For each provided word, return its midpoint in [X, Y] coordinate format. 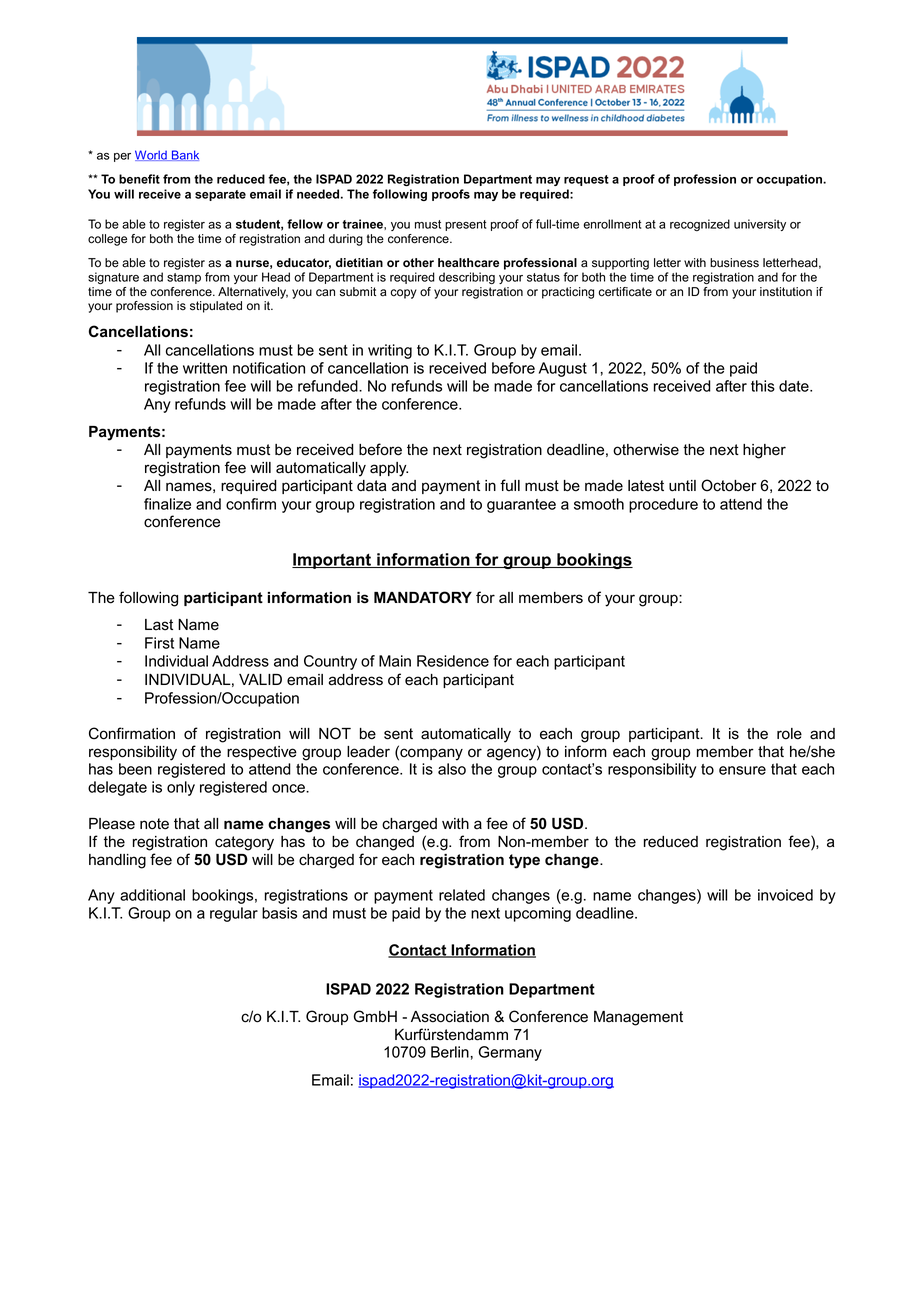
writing [390, 351]
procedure [663, 505]
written [205, 368]
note [154, 824]
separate [220, 195]
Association [450, 1017]
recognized [700, 225]
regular [234, 914]
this [763, 386]
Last [159, 625]
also [452, 769]
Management [638, 1018]
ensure [742, 770]
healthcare [468, 262]
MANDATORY [423, 597]
